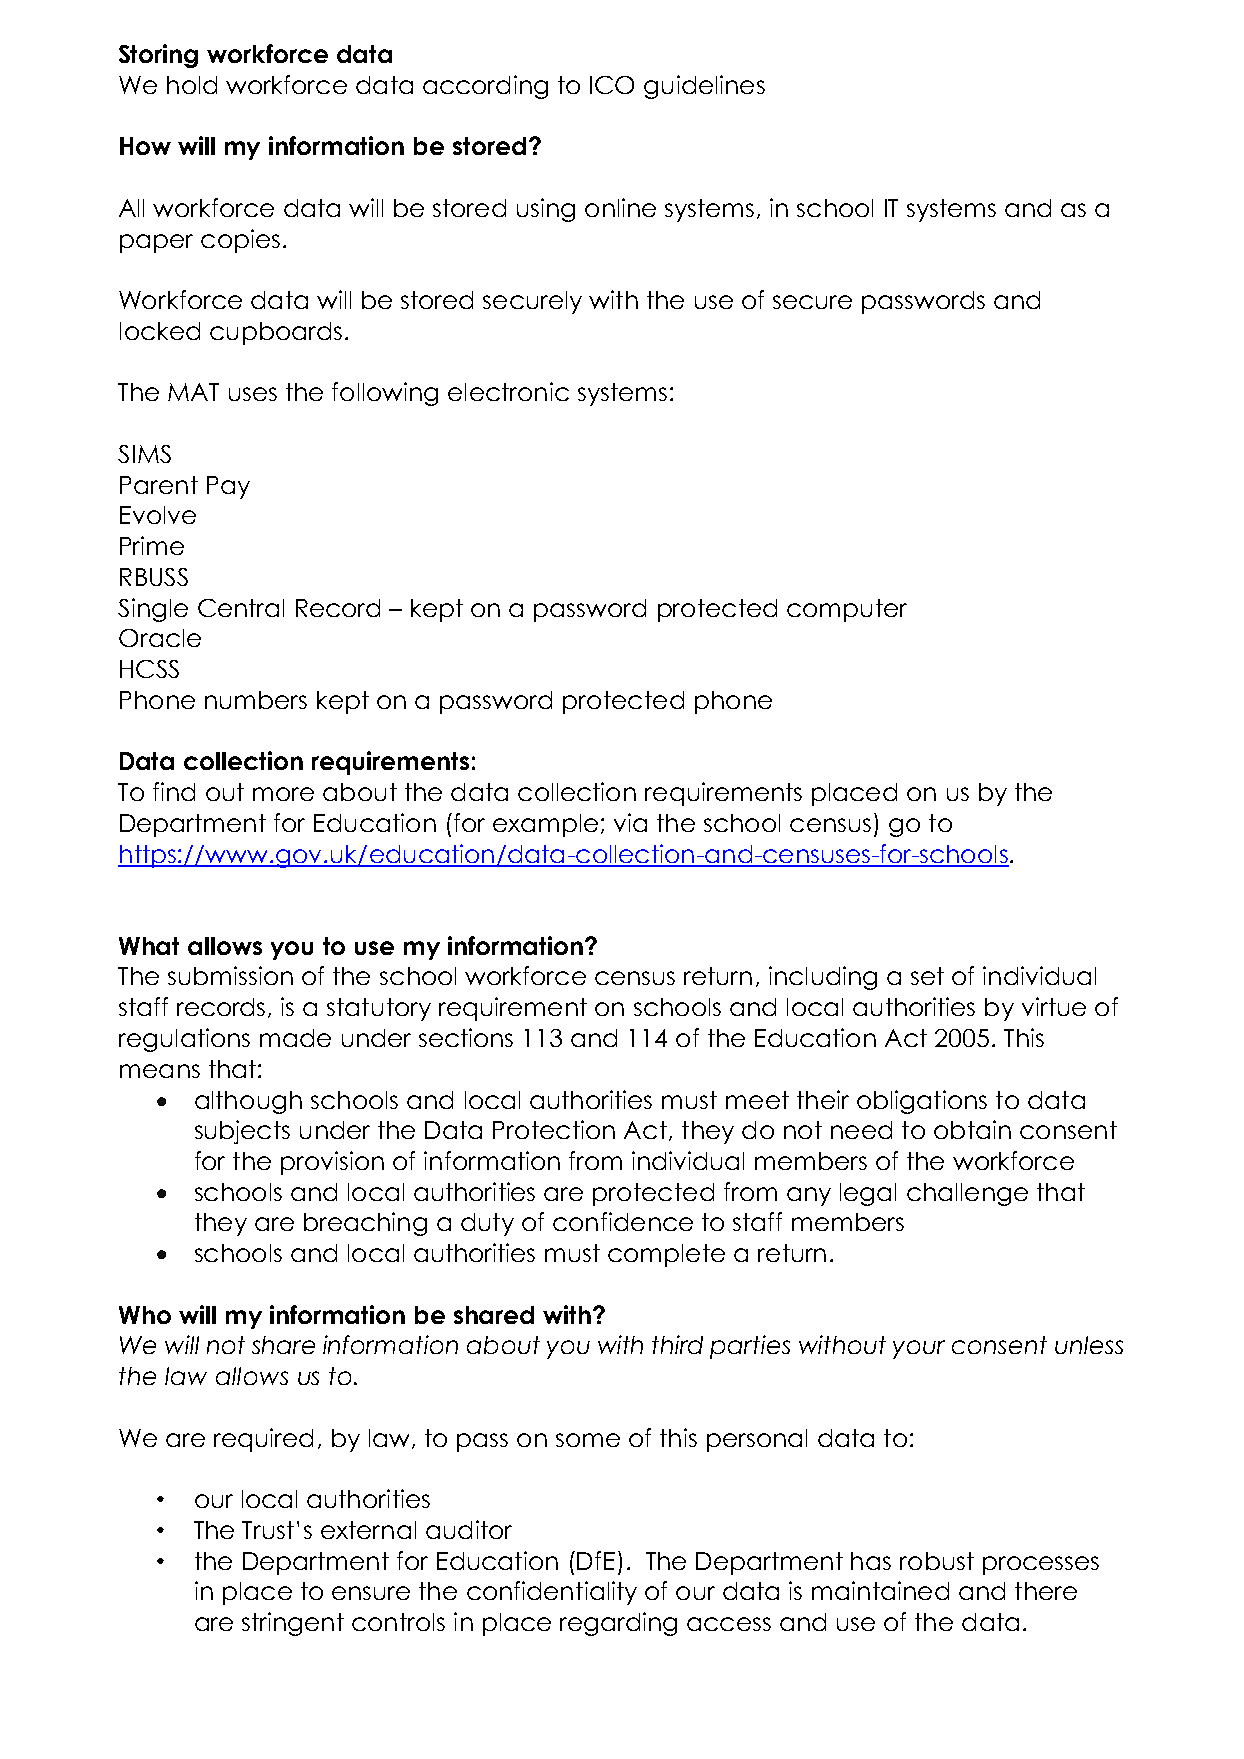 This screenshot has height=1759, width=1244. Describe the element at coordinates (623, 1221) in the screenshot. I see `confidence` at that location.
